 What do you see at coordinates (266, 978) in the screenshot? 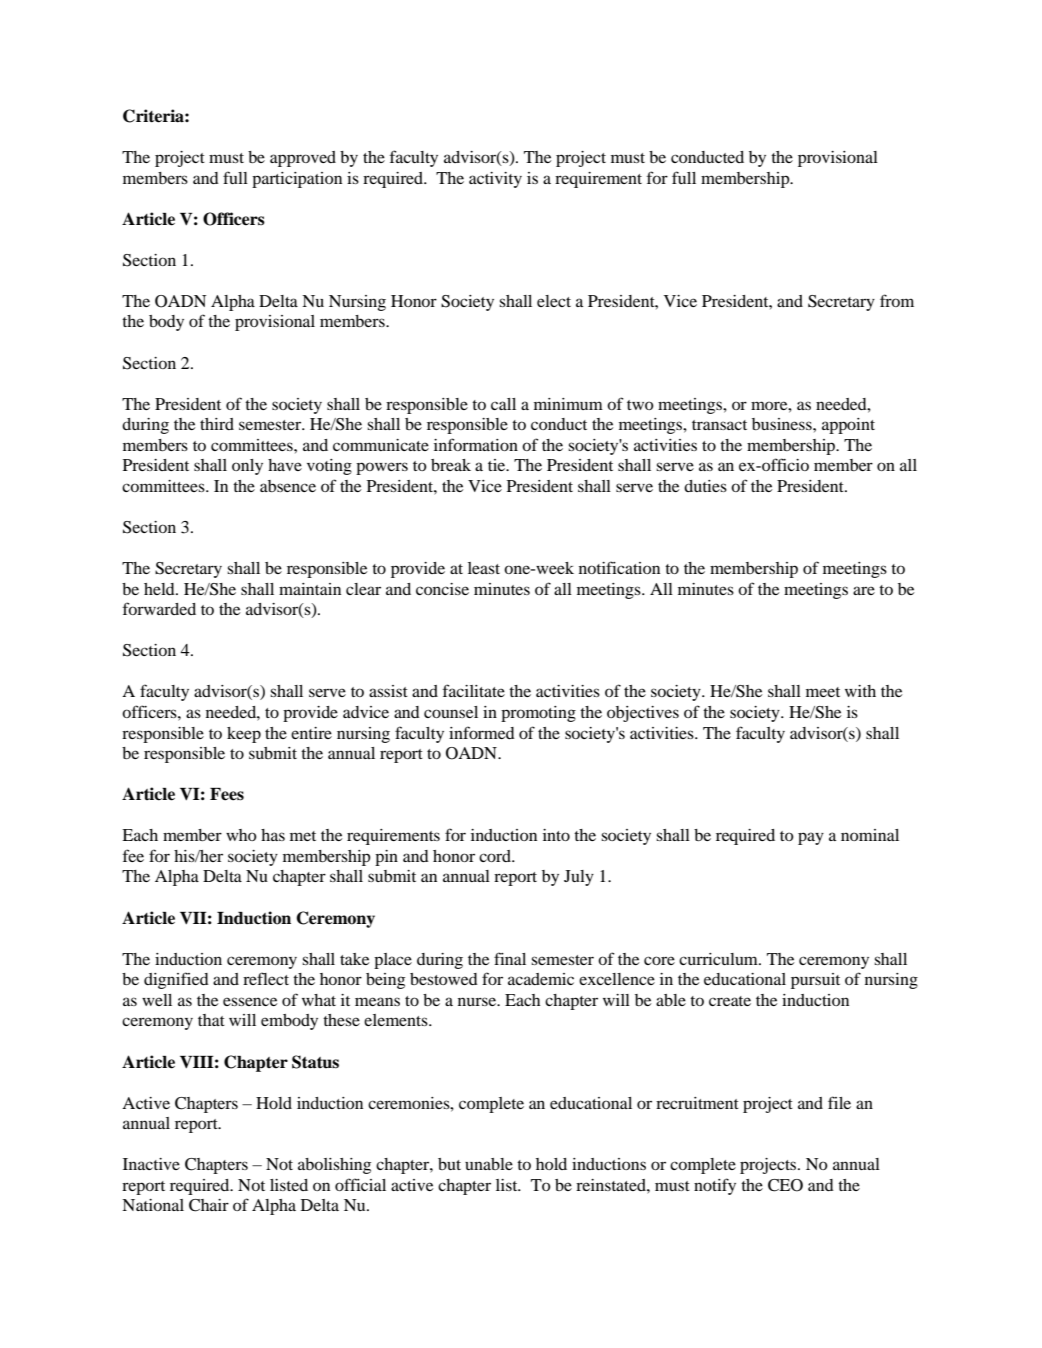
I see `reflect` at bounding box center [266, 978].
